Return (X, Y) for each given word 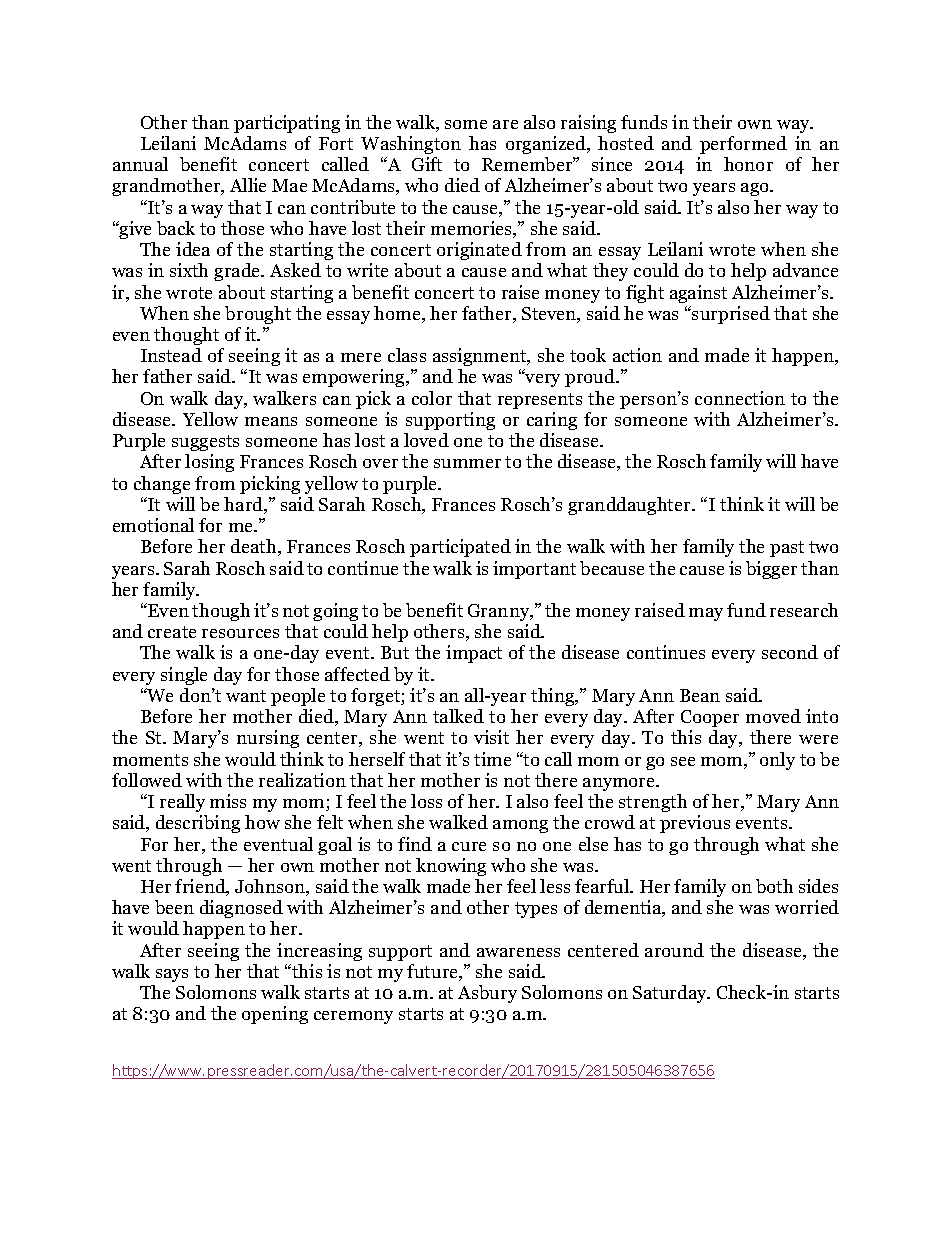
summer (467, 463)
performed (743, 145)
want (246, 696)
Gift (427, 164)
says (172, 975)
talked (458, 716)
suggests (205, 443)
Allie (248, 185)
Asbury (487, 994)
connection (740, 398)
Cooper (710, 718)
